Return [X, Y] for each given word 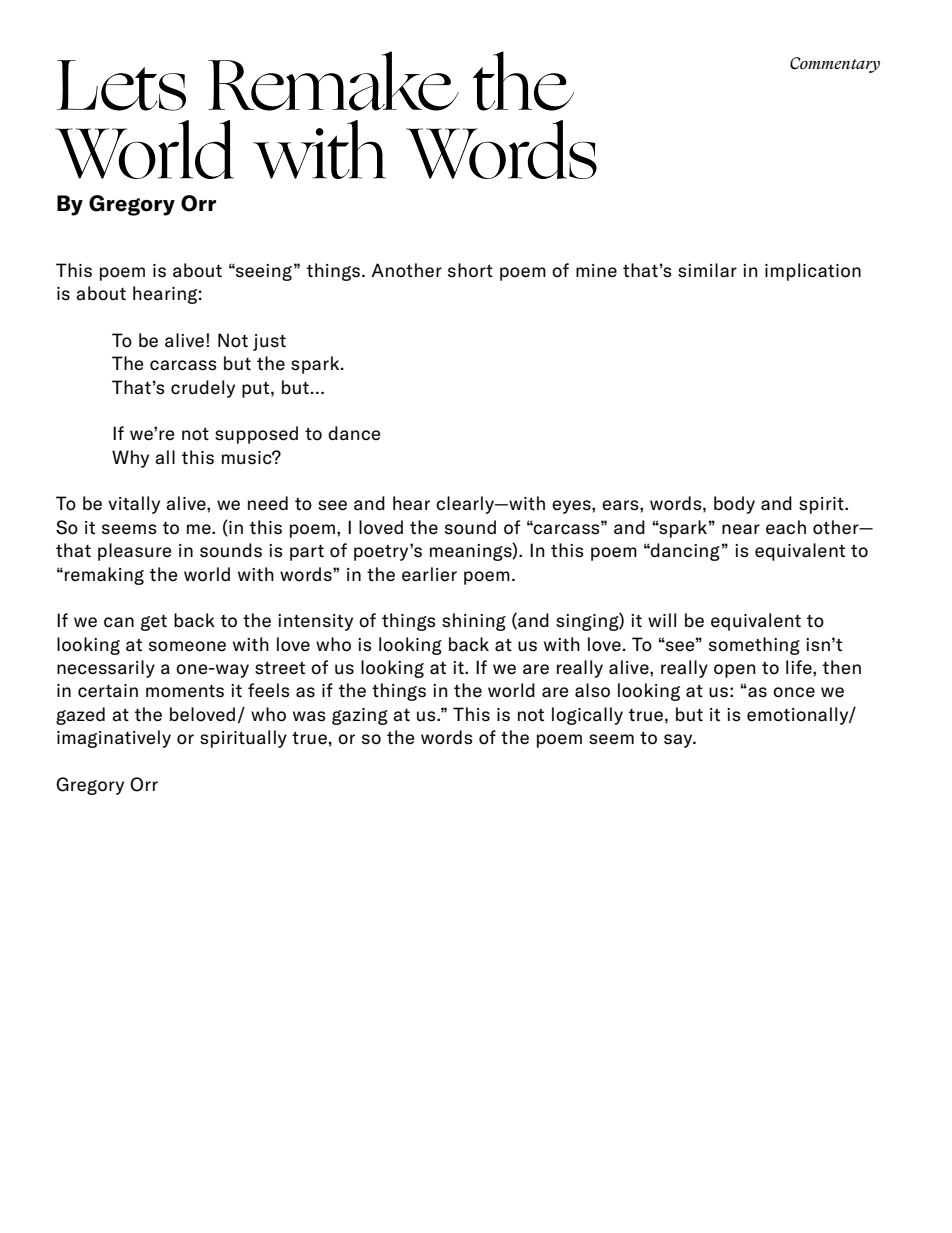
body [734, 505]
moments [185, 691]
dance [354, 433]
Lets [121, 85]
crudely [203, 389]
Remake [333, 81]
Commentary [835, 65]
